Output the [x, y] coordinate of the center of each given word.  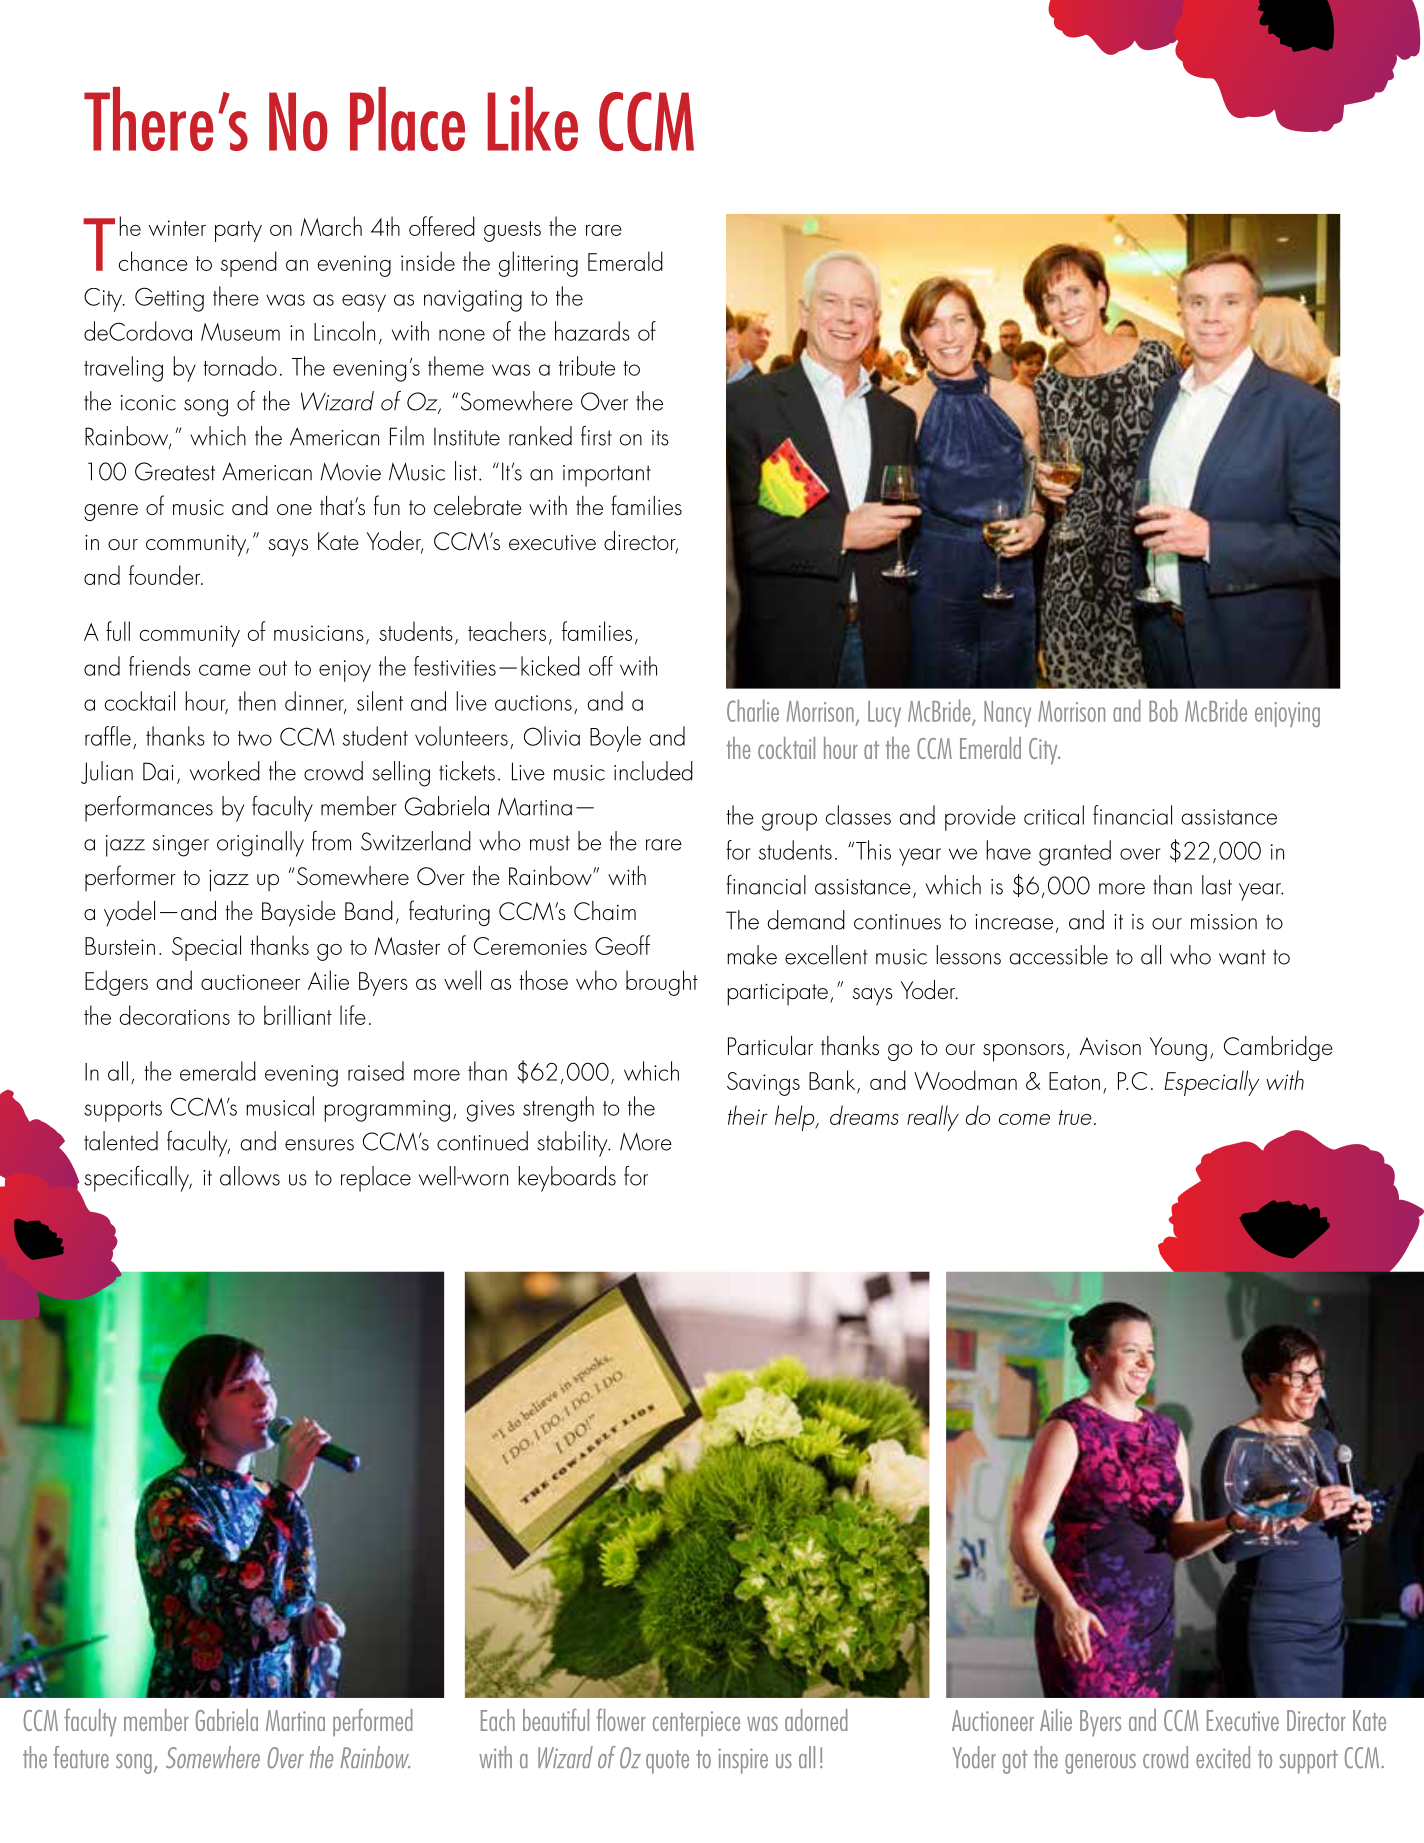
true [1075, 1117]
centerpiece [696, 1724]
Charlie [753, 710]
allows [250, 1176]
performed [373, 1722]
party [238, 231]
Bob [1163, 710]
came [225, 670]
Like [532, 119]
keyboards [567, 1179]
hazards [592, 331]
